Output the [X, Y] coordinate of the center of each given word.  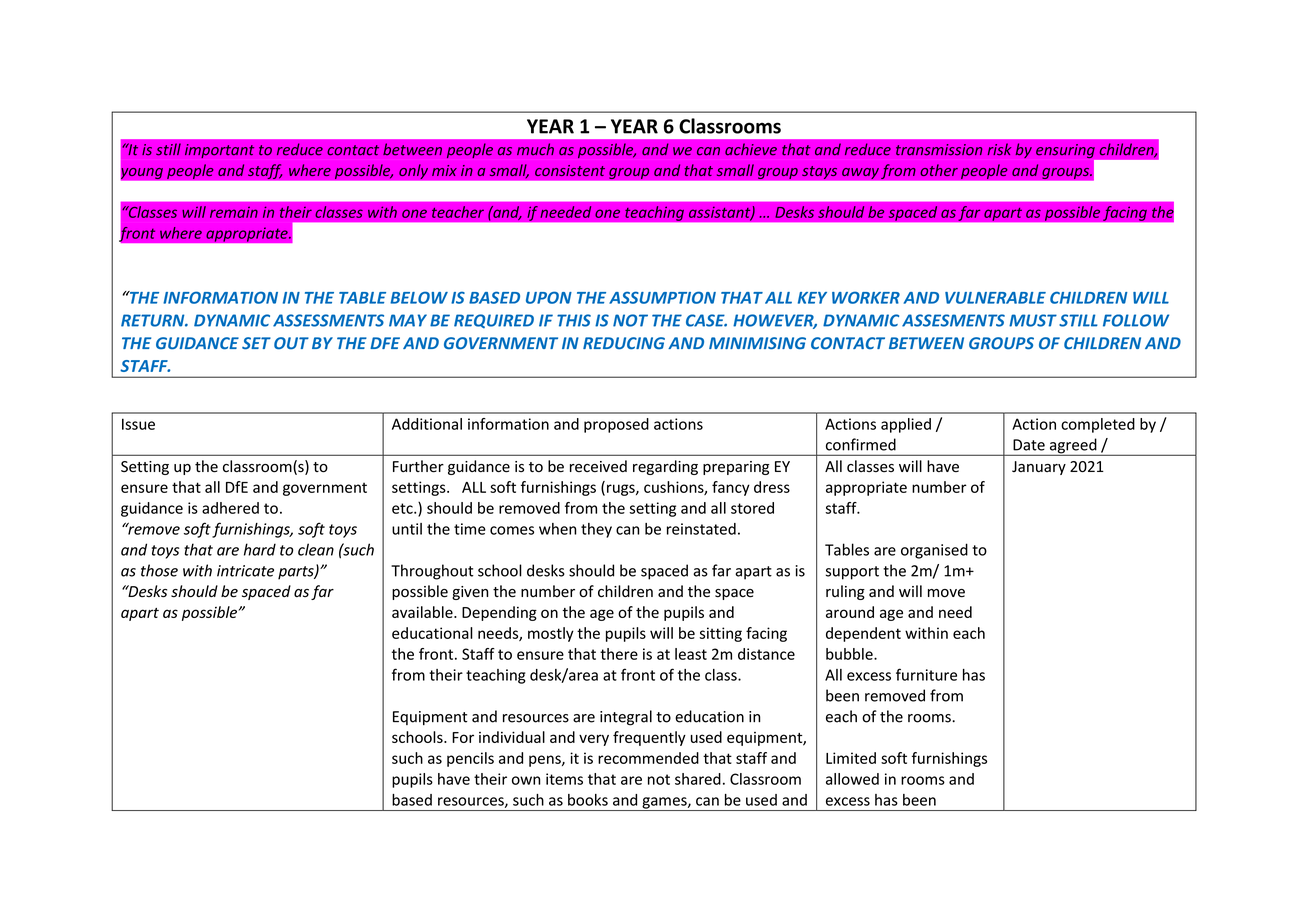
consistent [570, 170]
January [1039, 468]
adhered [230, 508]
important [219, 151]
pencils [470, 759]
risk [999, 149]
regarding [665, 467]
